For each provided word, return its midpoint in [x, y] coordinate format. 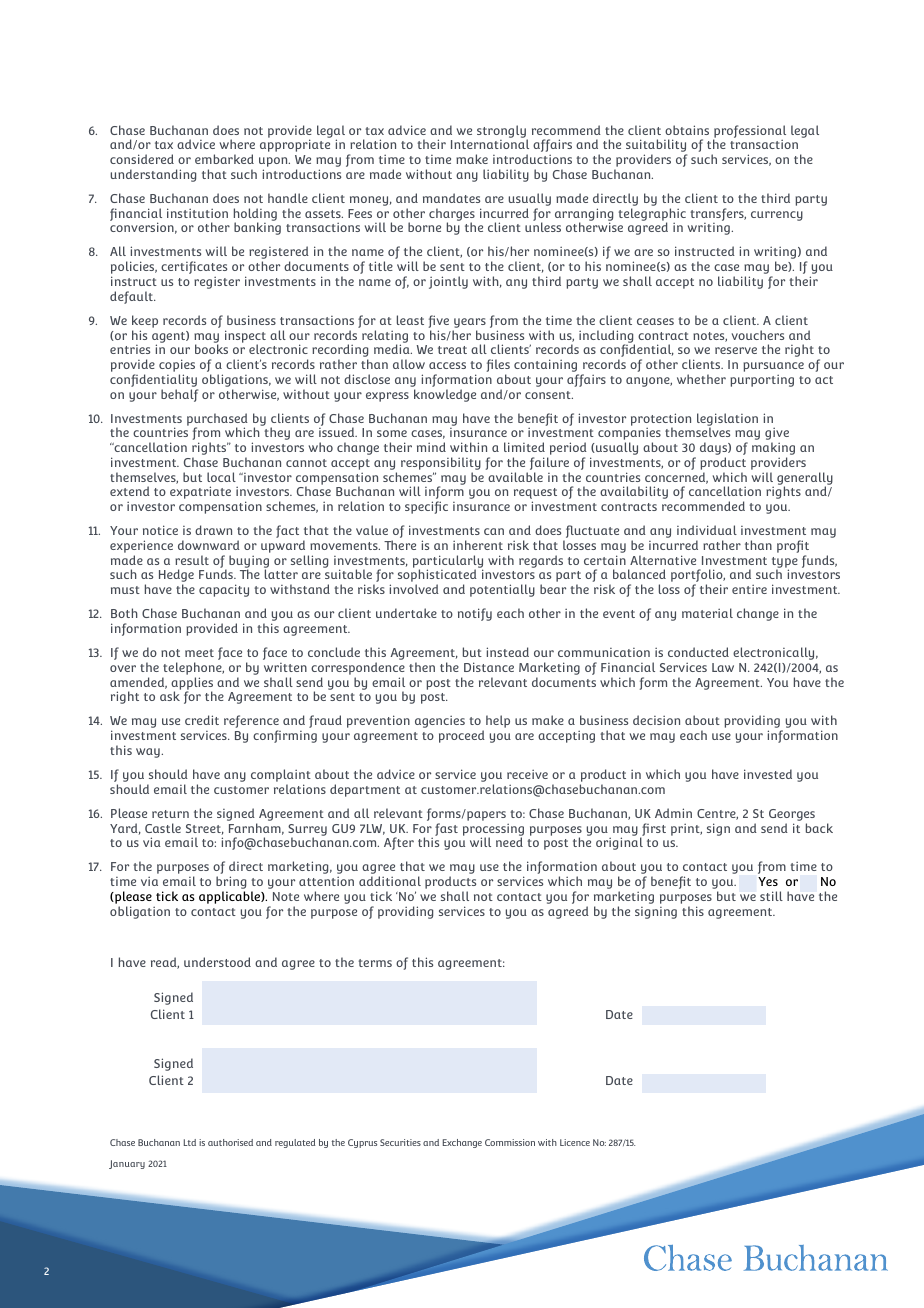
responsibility [441, 465]
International [490, 144]
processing [493, 830]
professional [749, 132]
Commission [510, 1142]
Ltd [190, 1142]
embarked [224, 159]
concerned [676, 478]
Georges [792, 816]
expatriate [200, 492]
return [170, 814]
